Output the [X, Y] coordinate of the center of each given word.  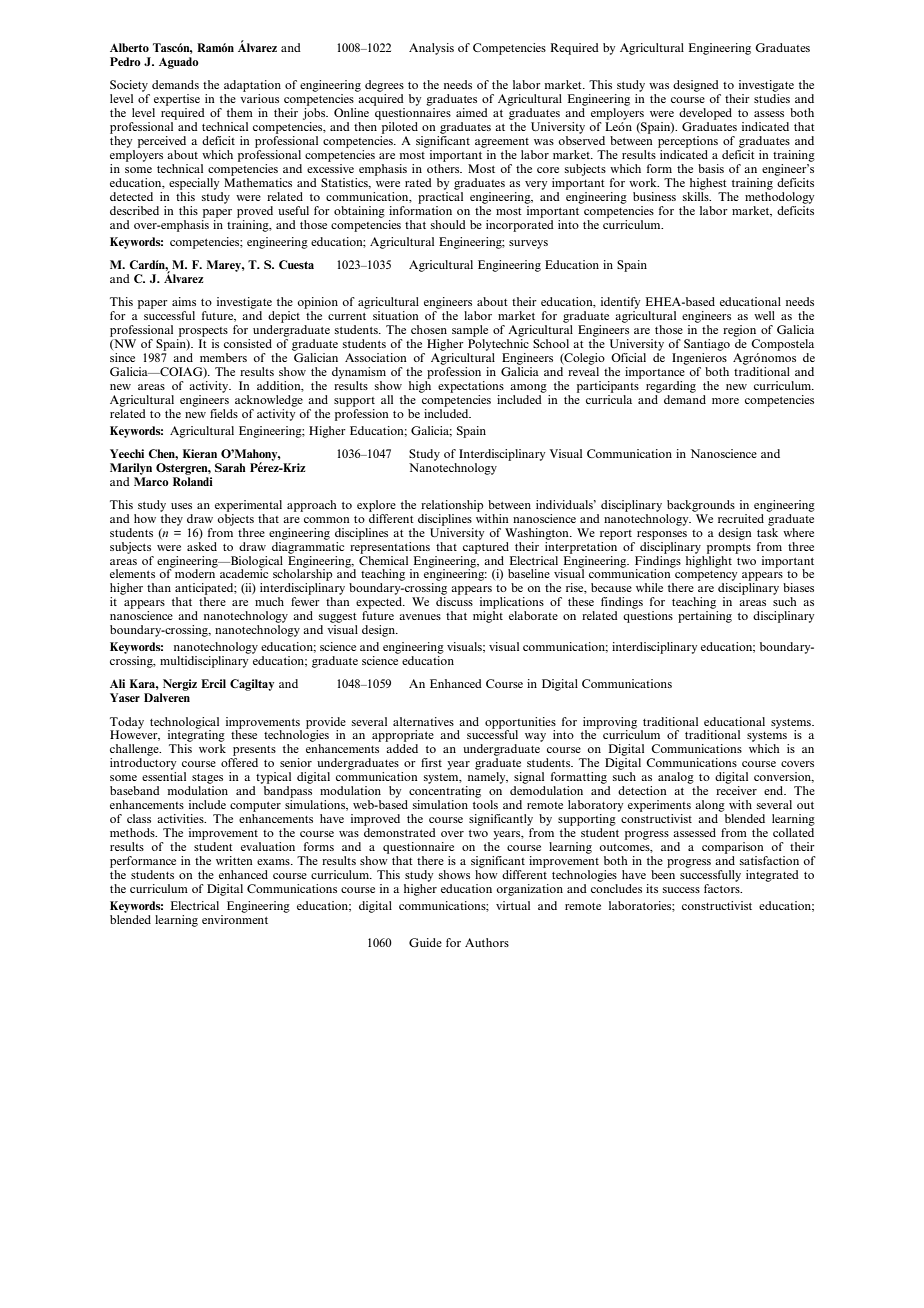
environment [235, 918]
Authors [487, 942]
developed [705, 114]
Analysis [431, 49]
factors [723, 887]
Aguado [179, 63]
